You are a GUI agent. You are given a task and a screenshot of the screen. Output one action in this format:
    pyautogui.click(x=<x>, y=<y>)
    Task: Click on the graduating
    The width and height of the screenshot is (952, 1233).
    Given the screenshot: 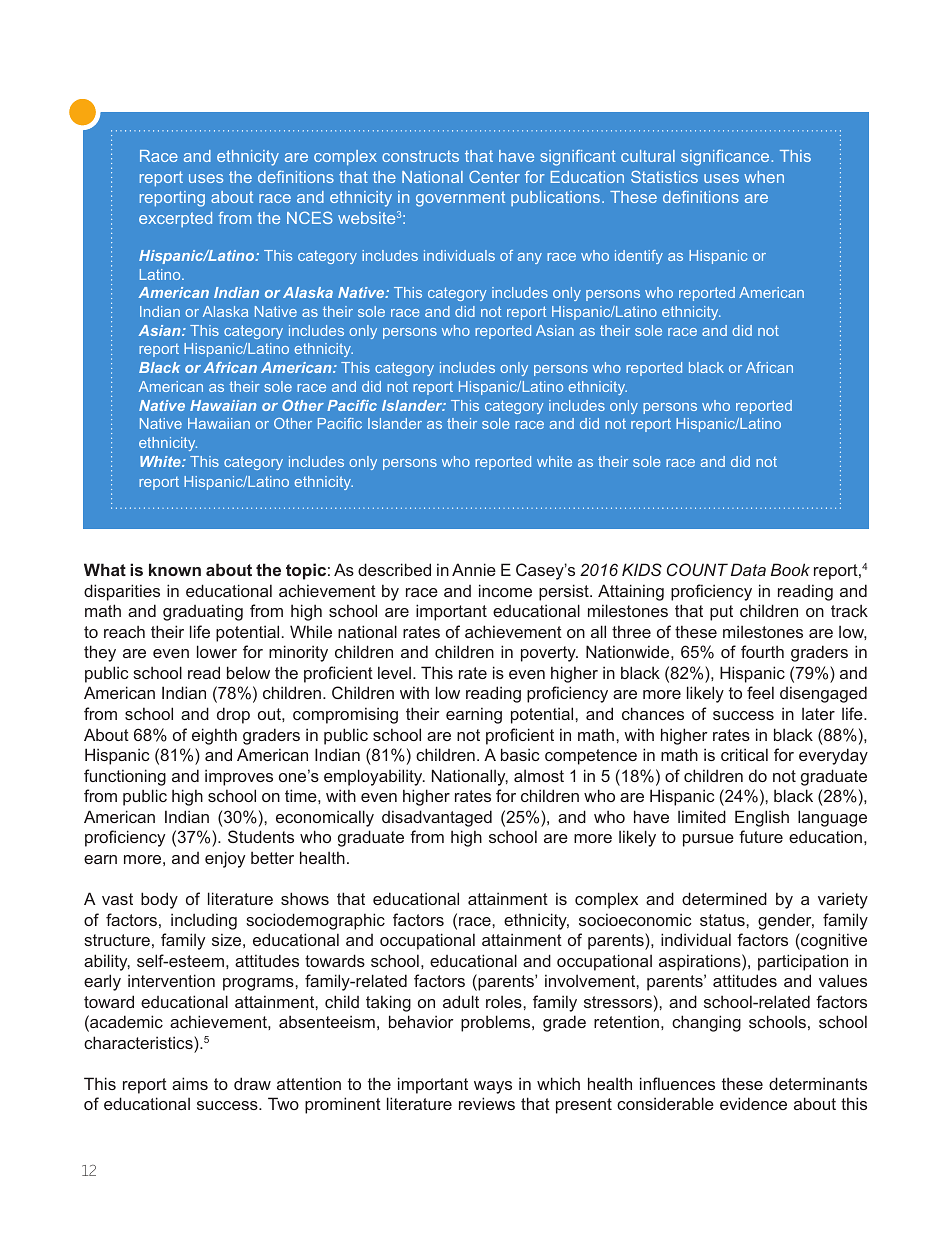 What is the action you would take?
    pyautogui.click(x=203, y=612)
